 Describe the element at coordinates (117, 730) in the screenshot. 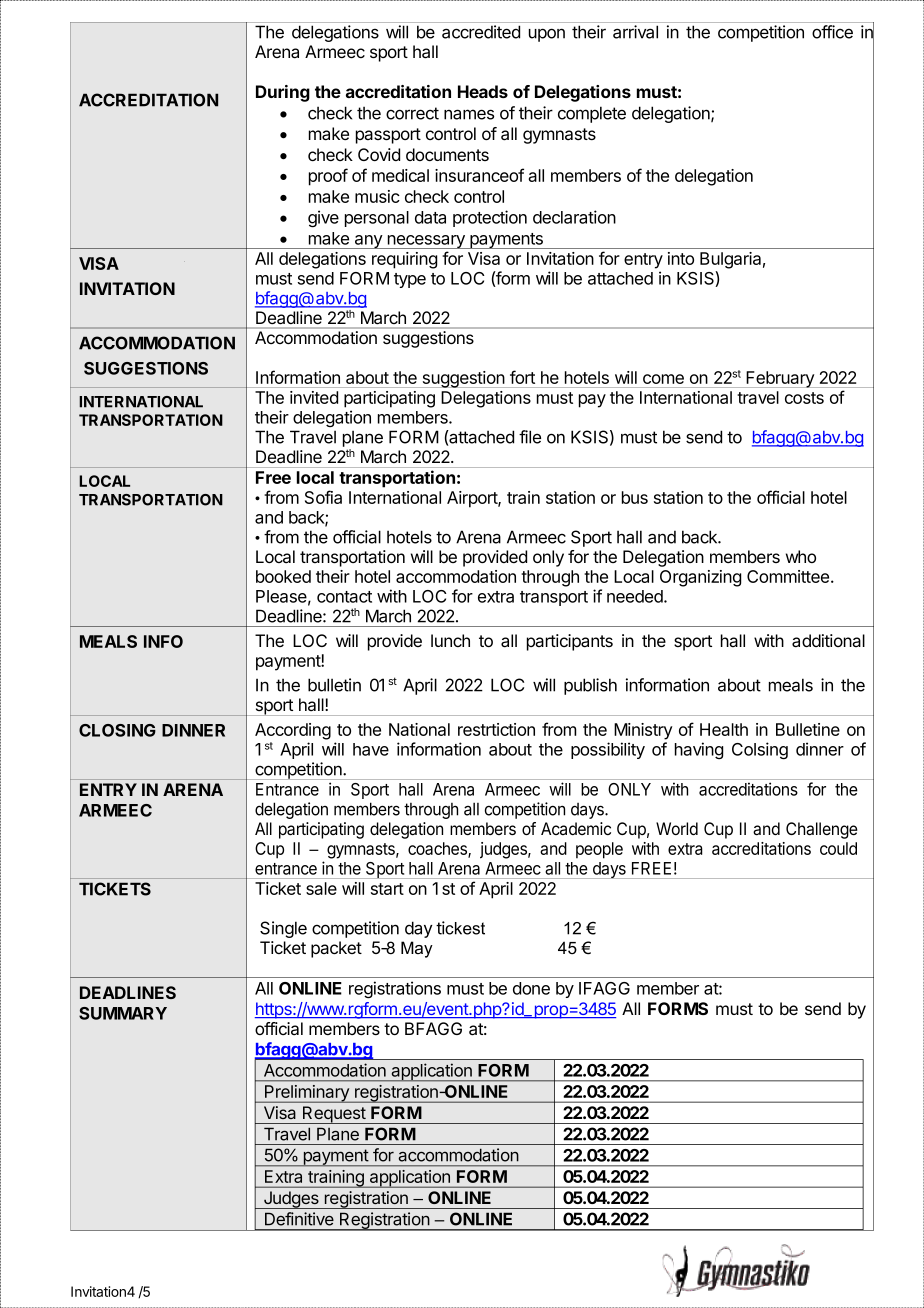

I see `CLOSING` at that location.
